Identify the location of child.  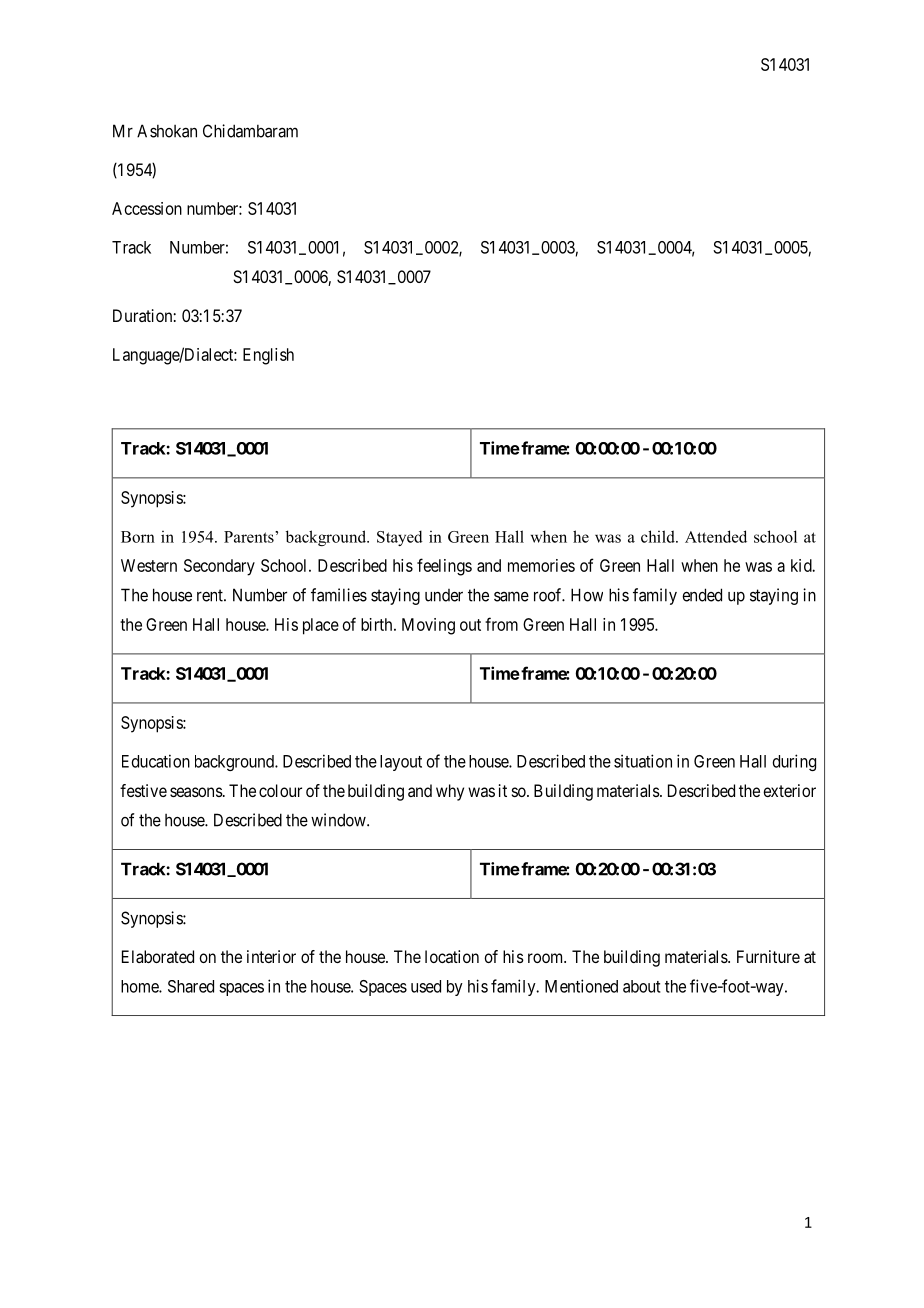
(659, 536).
